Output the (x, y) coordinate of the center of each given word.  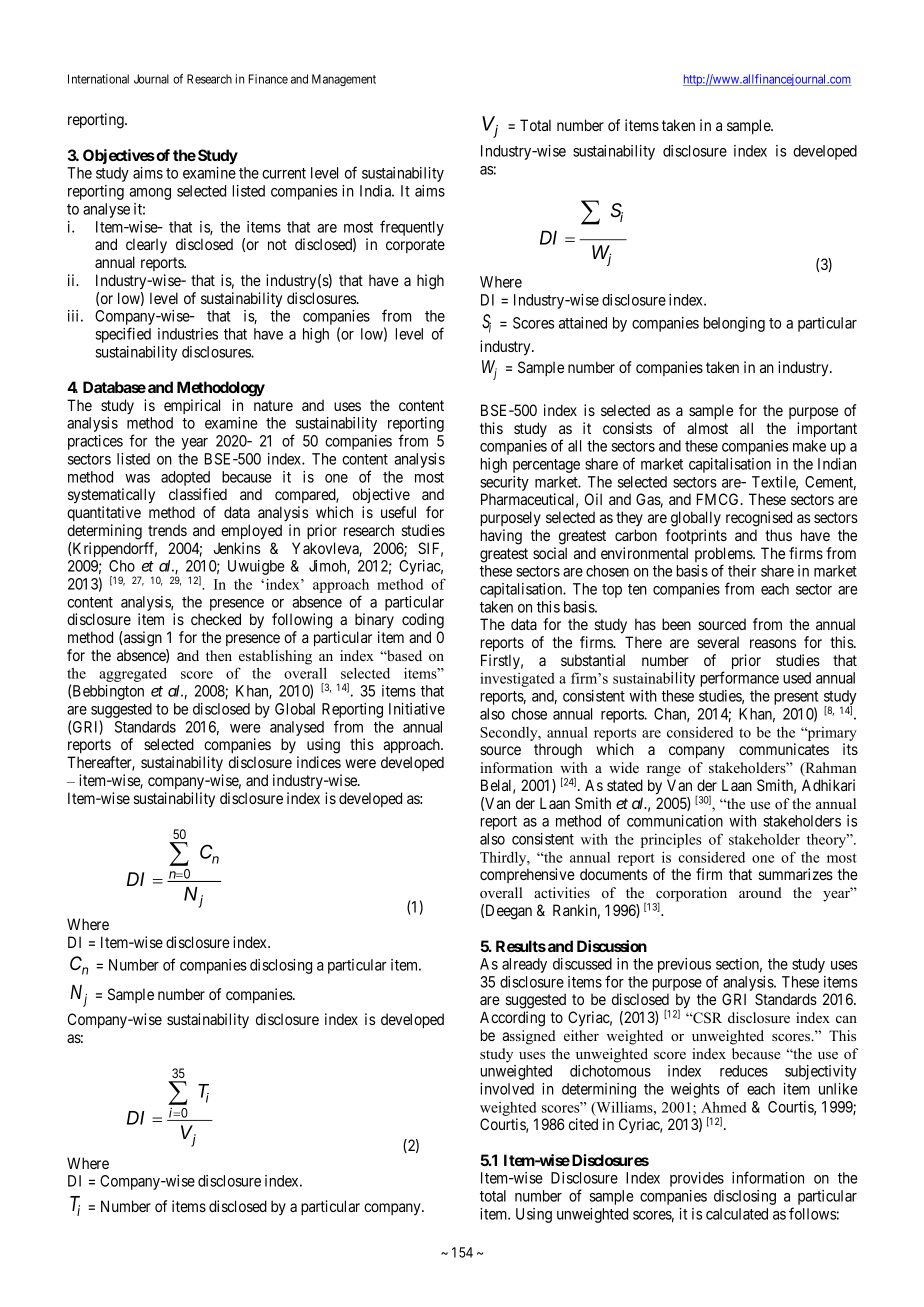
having (501, 537)
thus (778, 535)
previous (684, 965)
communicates (784, 749)
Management (344, 80)
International (98, 79)
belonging (734, 324)
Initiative (417, 709)
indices (319, 762)
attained (583, 323)
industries (188, 334)
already (524, 965)
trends (167, 530)
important (827, 429)
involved (507, 1089)
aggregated (133, 674)
